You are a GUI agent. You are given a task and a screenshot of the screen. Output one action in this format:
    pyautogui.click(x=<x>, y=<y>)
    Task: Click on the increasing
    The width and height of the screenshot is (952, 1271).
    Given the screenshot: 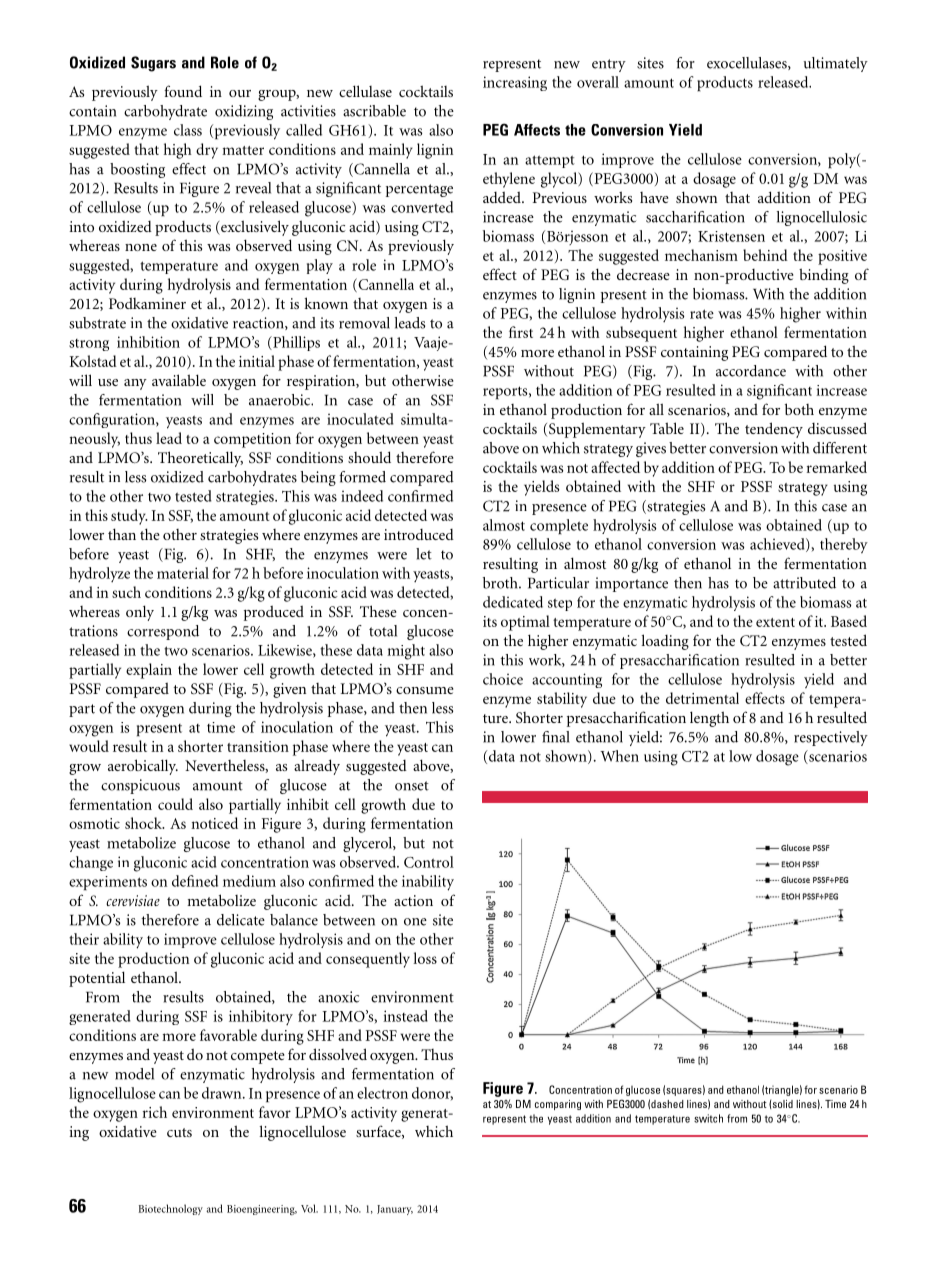 What is the action you would take?
    pyautogui.click(x=515, y=83)
